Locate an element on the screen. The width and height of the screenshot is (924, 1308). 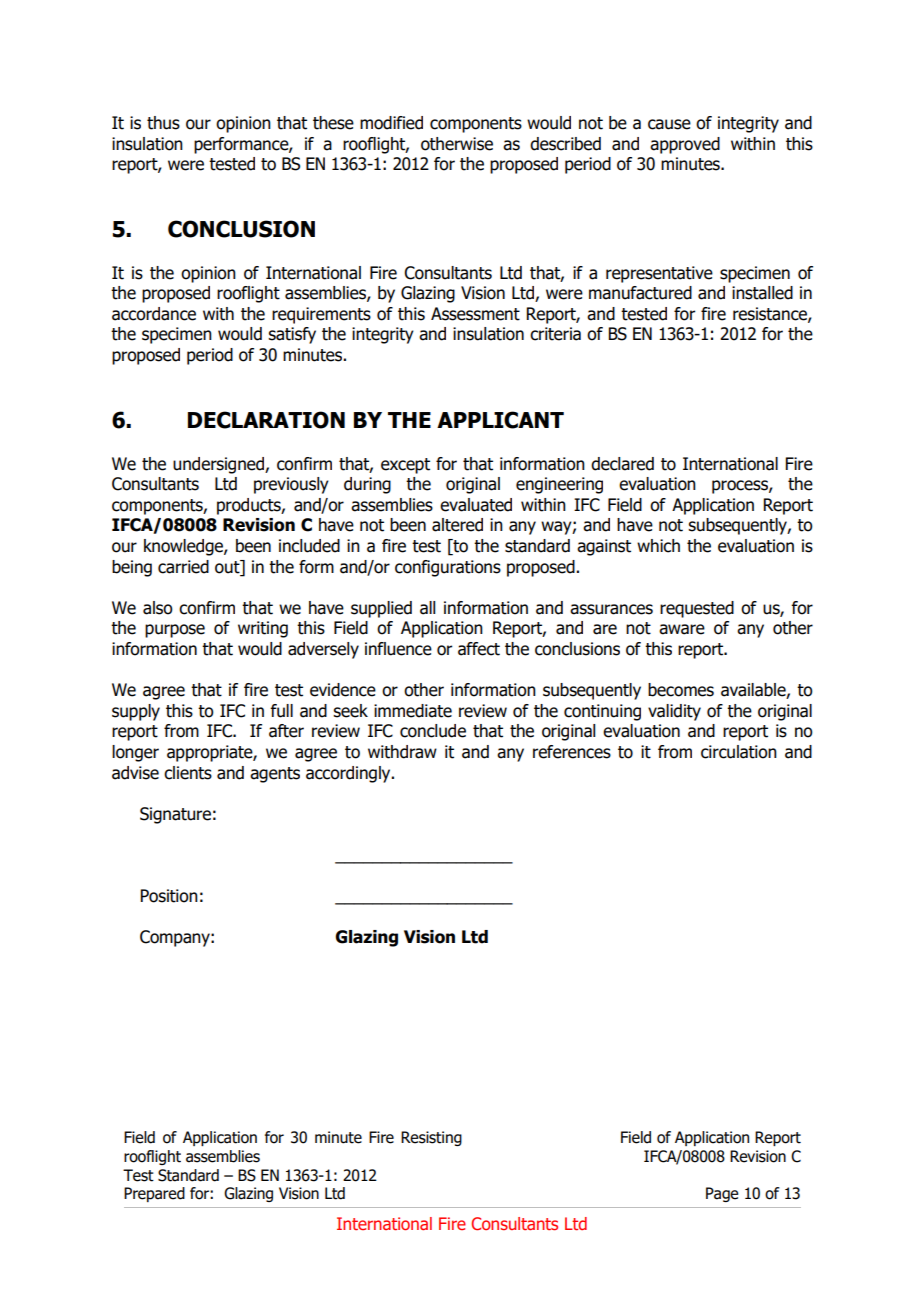
evaluated is located at coordinates (476, 505).
